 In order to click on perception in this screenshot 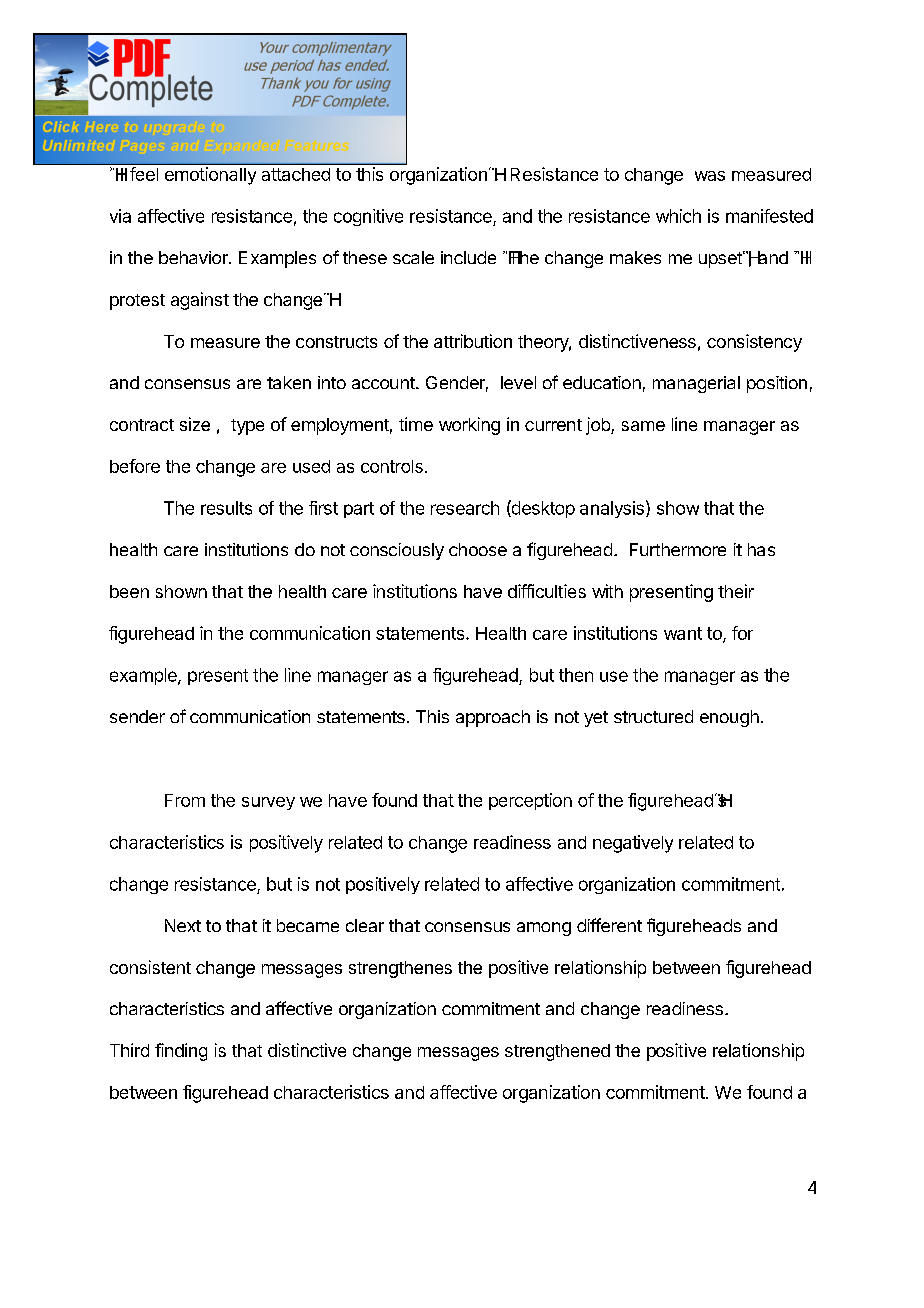, I will do `click(530, 801)`.
